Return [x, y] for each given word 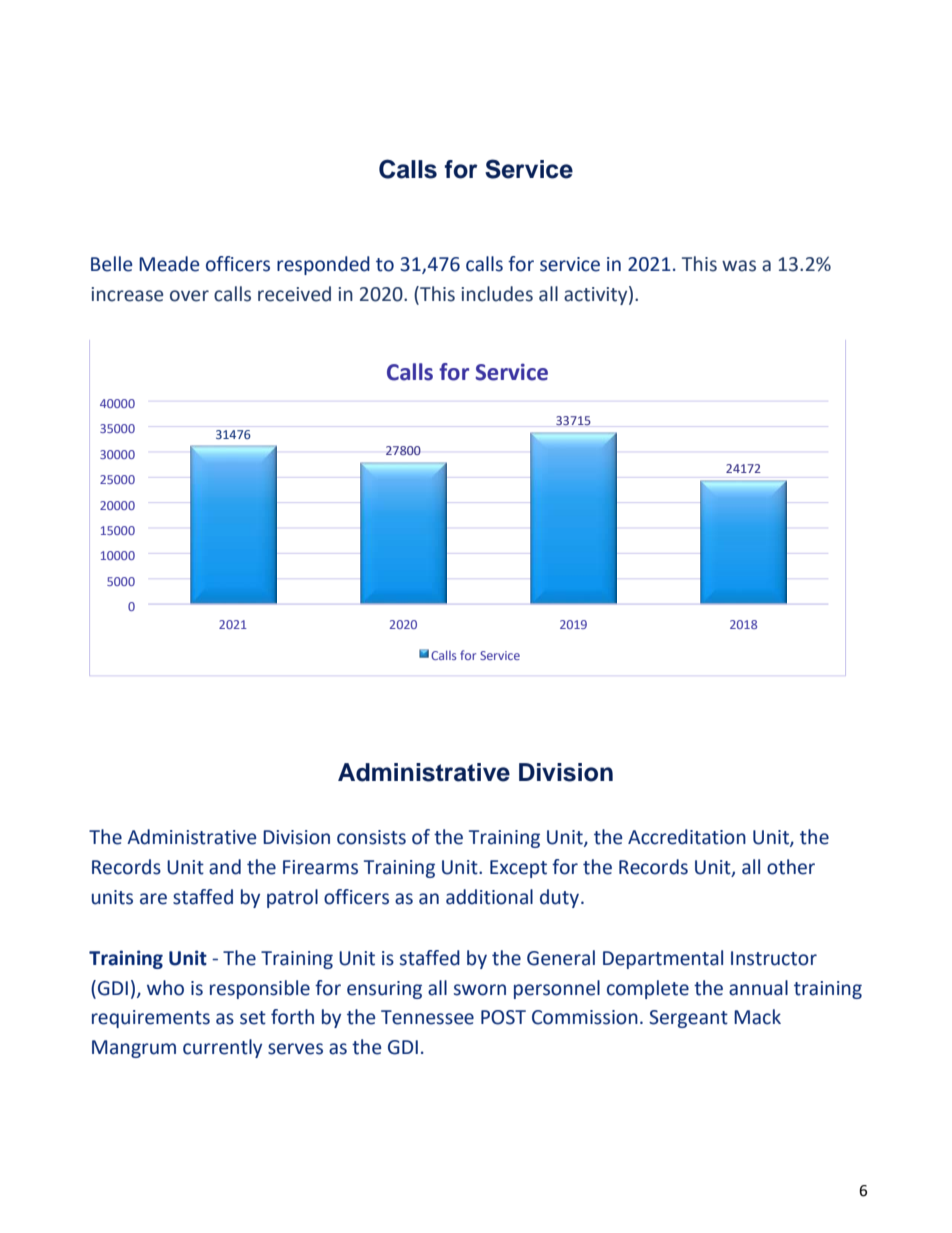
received [294, 294]
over [189, 296]
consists [371, 837]
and [225, 867]
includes [497, 294]
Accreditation [687, 837]
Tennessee [427, 1017]
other [791, 867]
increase [127, 294]
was [739, 266]
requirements [151, 1019]
